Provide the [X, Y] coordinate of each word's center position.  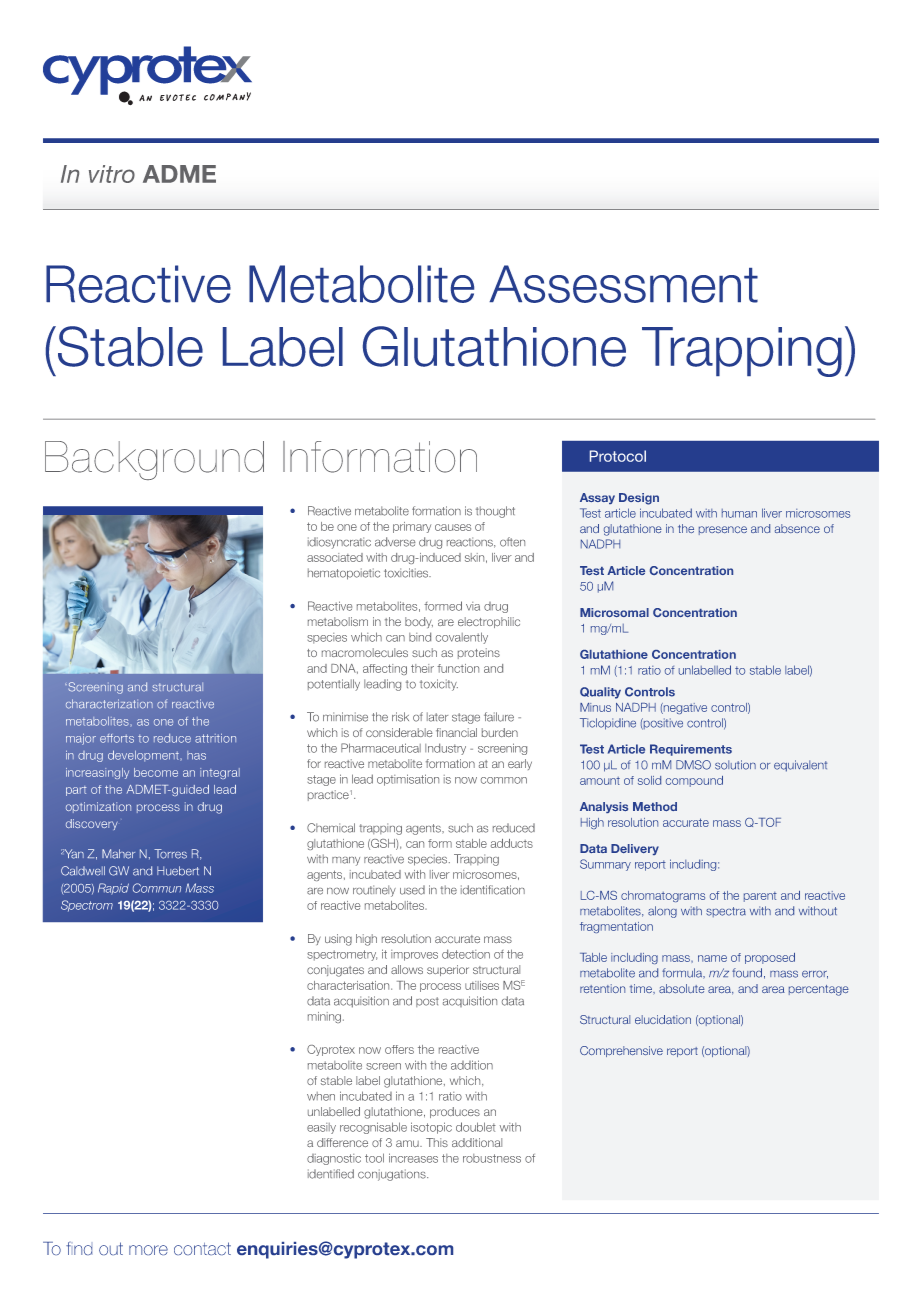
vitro [112, 174]
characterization [109, 704]
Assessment [623, 284]
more [148, 1250]
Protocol [618, 456]
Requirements [691, 750]
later [437, 717]
